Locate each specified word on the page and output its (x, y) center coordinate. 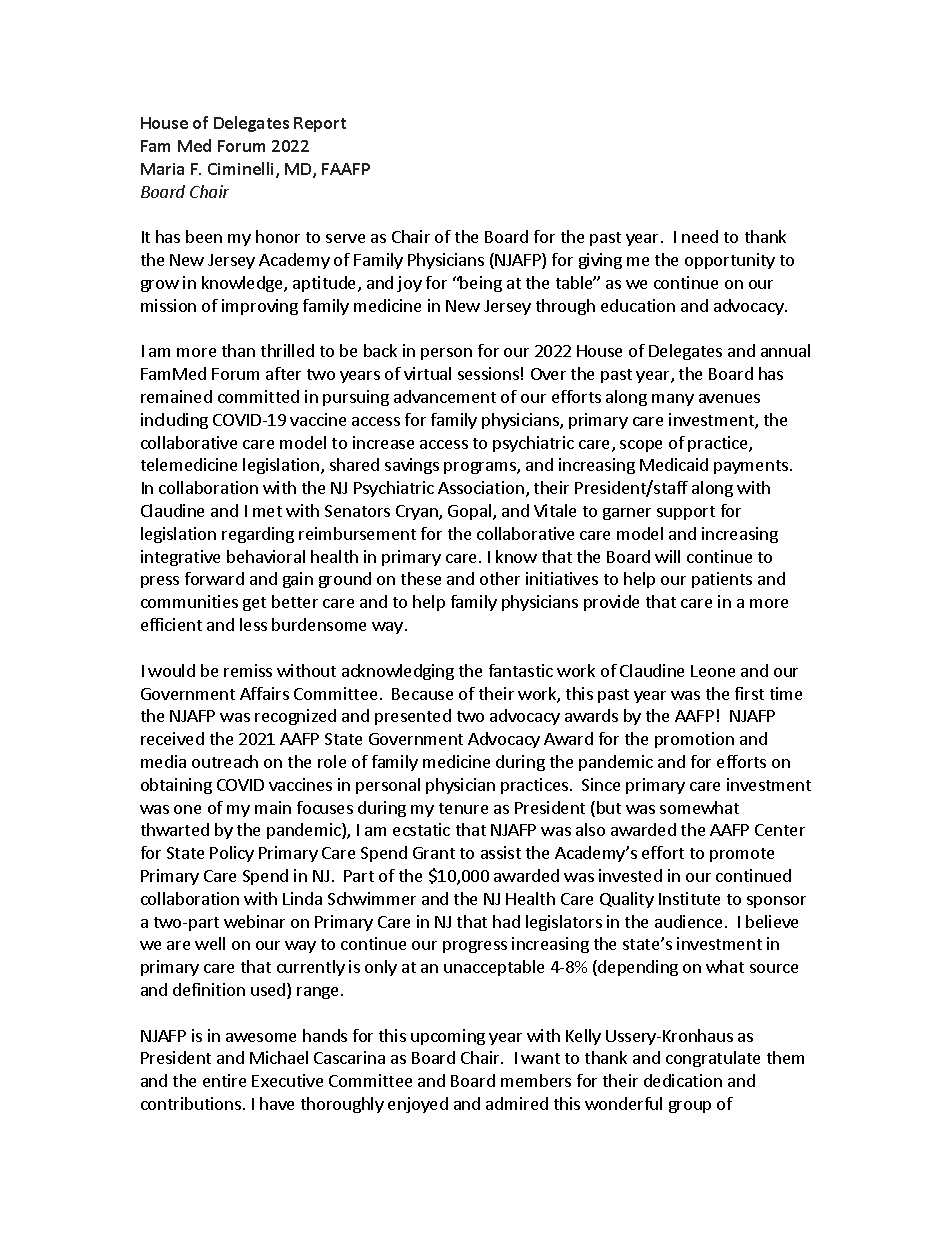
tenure (463, 808)
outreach (225, 761)
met (267, 511)
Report (320, 124)
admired (517, 1103)
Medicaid (674, 464)
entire (224, 1080)
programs (481, 468)
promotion (694, 740)
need (700, 236)
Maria (162, 169)
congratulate (713, 1059)
